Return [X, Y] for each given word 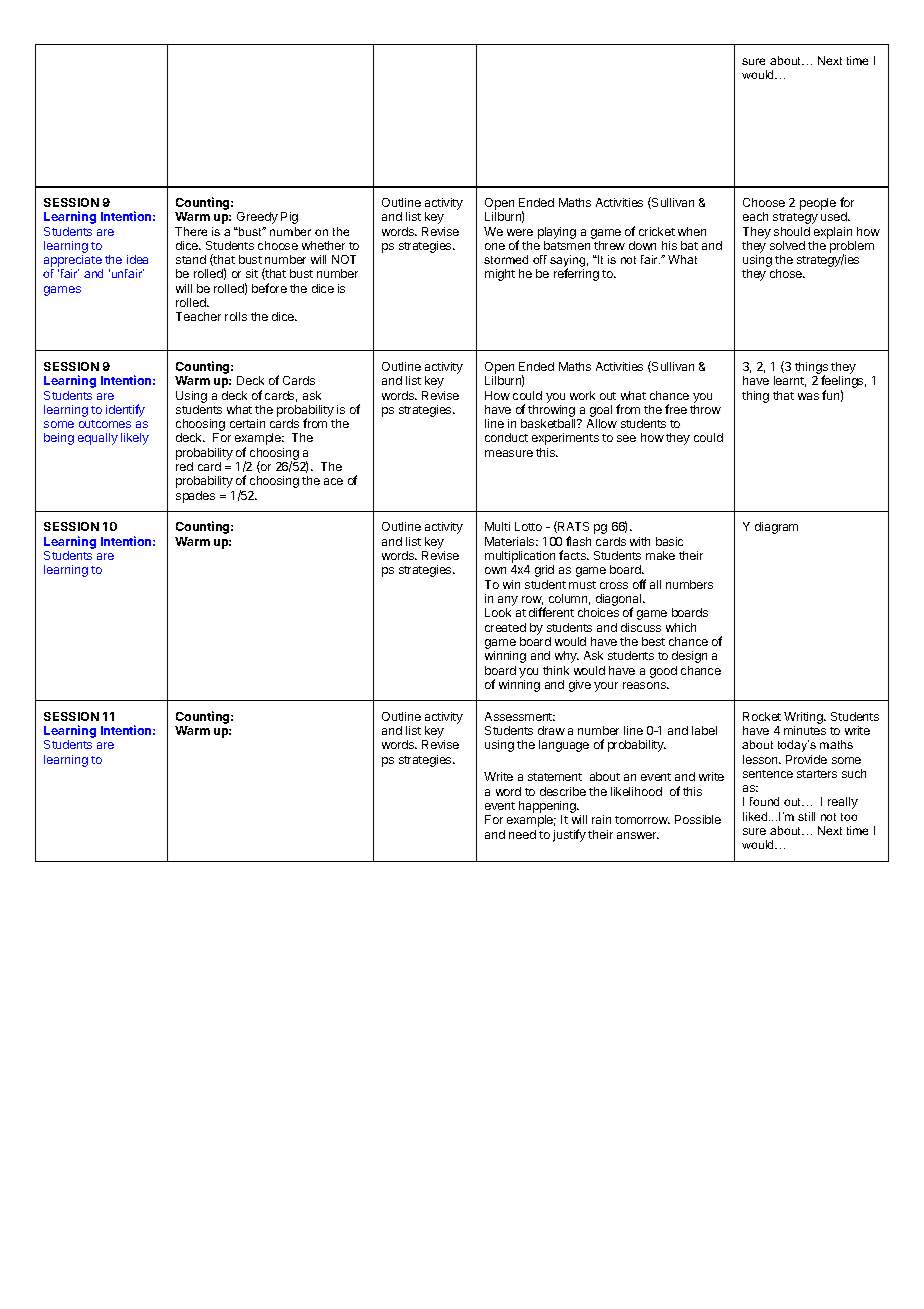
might [500, 275]
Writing [804, 718]
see [626, 438]
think [556, 670]
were [520, 232]
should [792, 231]
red [184, 466]
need [522, 834]
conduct [506, 437]
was [808, 396]
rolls [236, 316]
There [191, 231]
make [660, 555]
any [508, 602]
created [505, 627]
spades [195, 497]
